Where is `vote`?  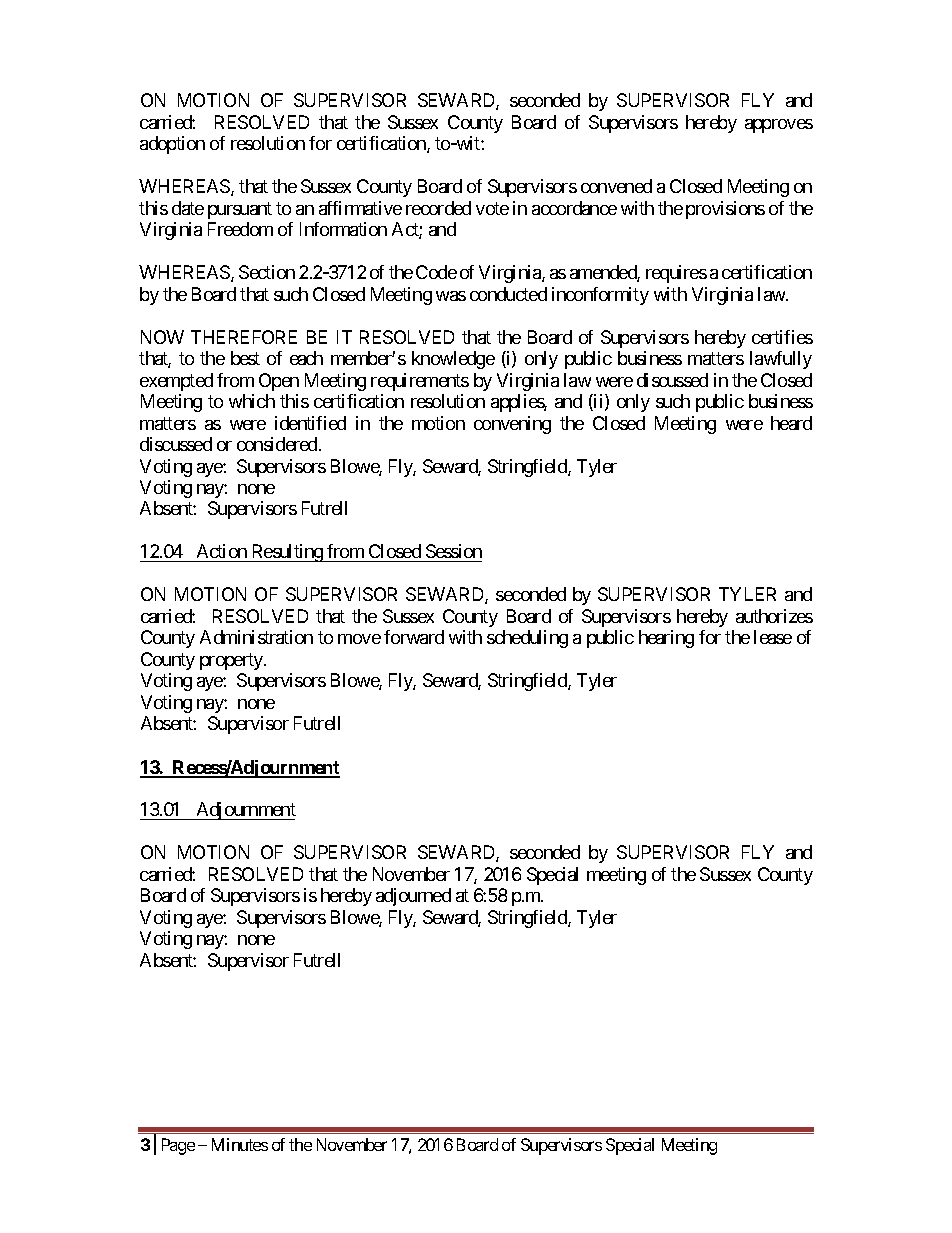 vote is located at coordinates (492, 208).
